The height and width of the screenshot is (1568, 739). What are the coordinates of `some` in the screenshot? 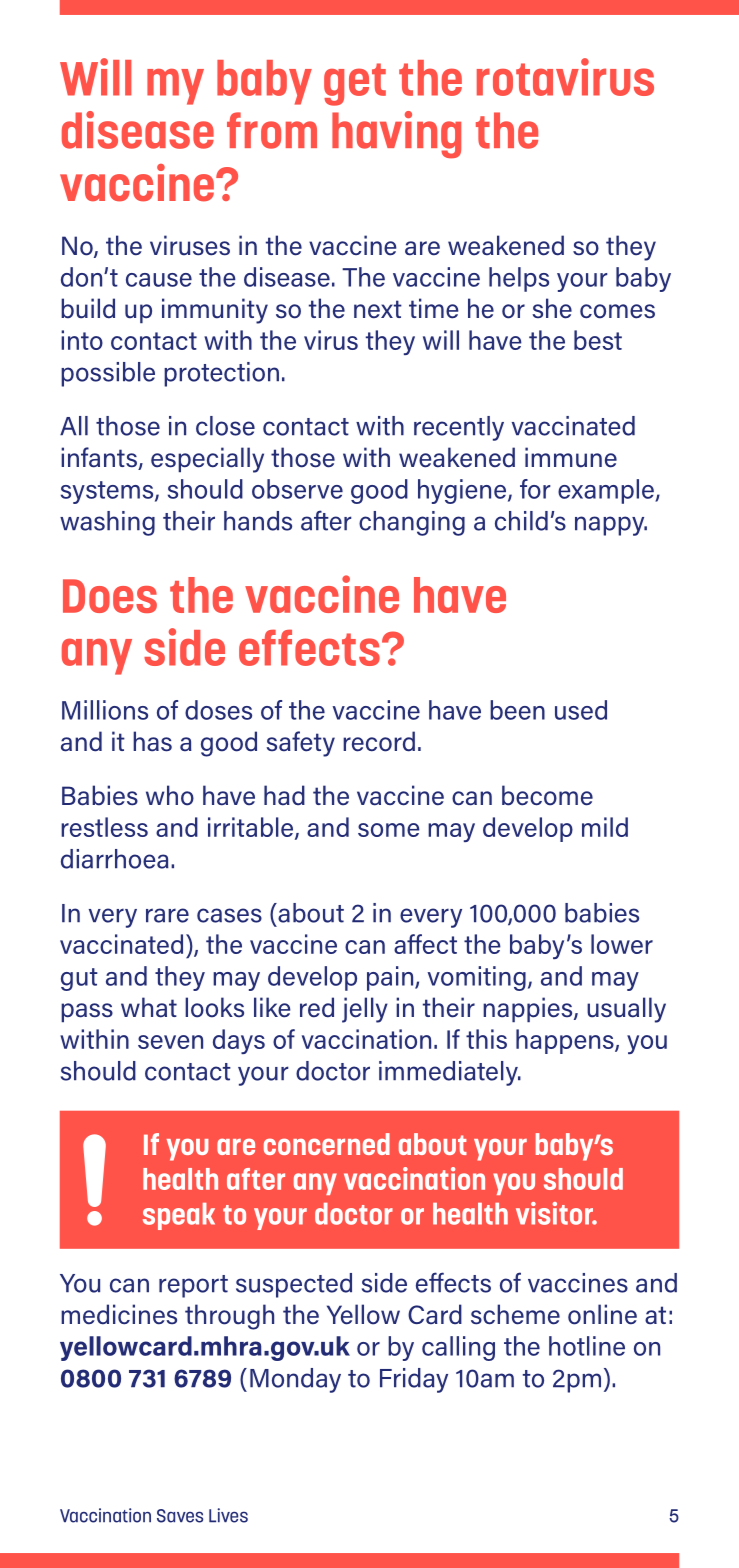 It's located at (389, 830).
